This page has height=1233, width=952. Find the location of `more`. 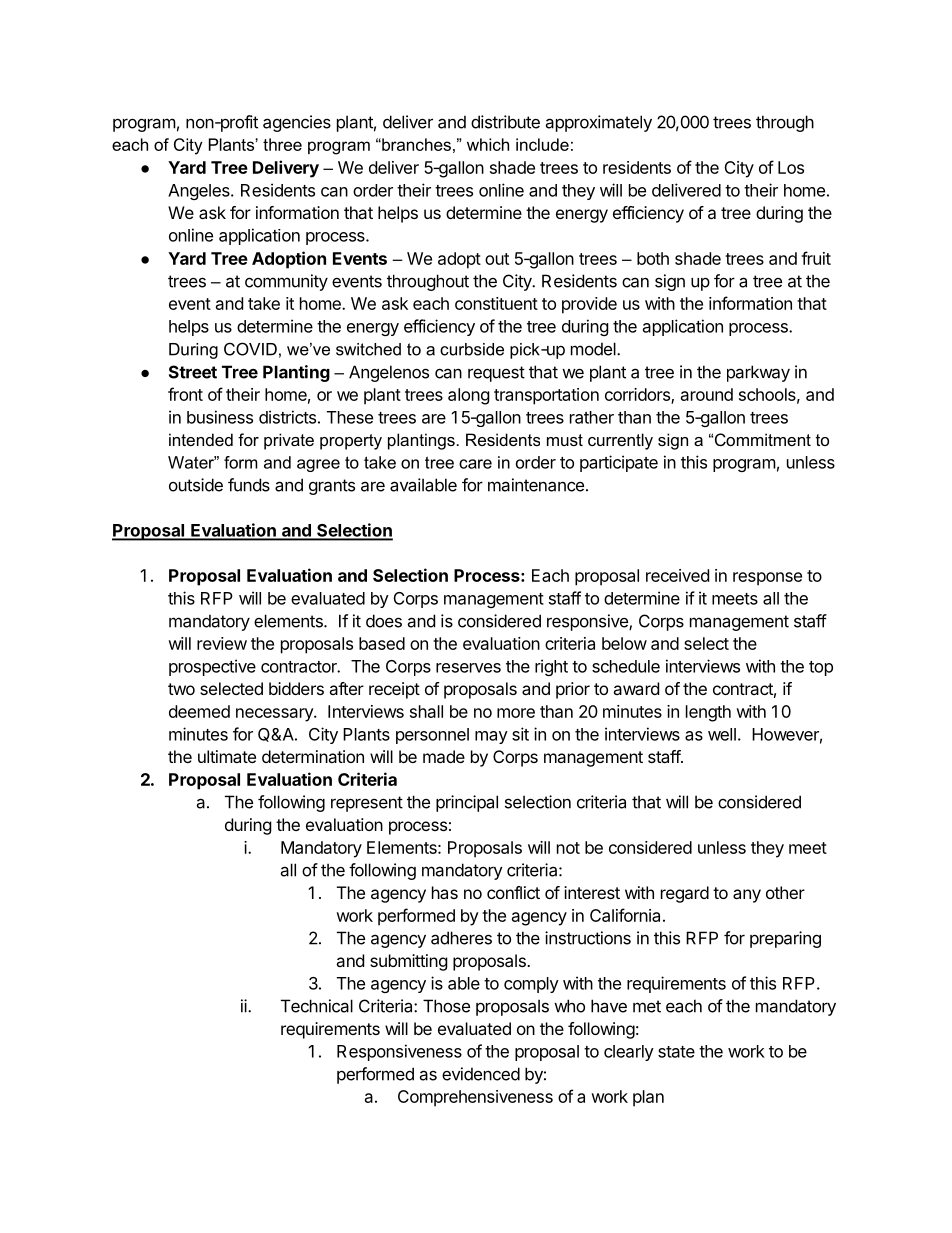

more is located at coordinates (516, 713).
